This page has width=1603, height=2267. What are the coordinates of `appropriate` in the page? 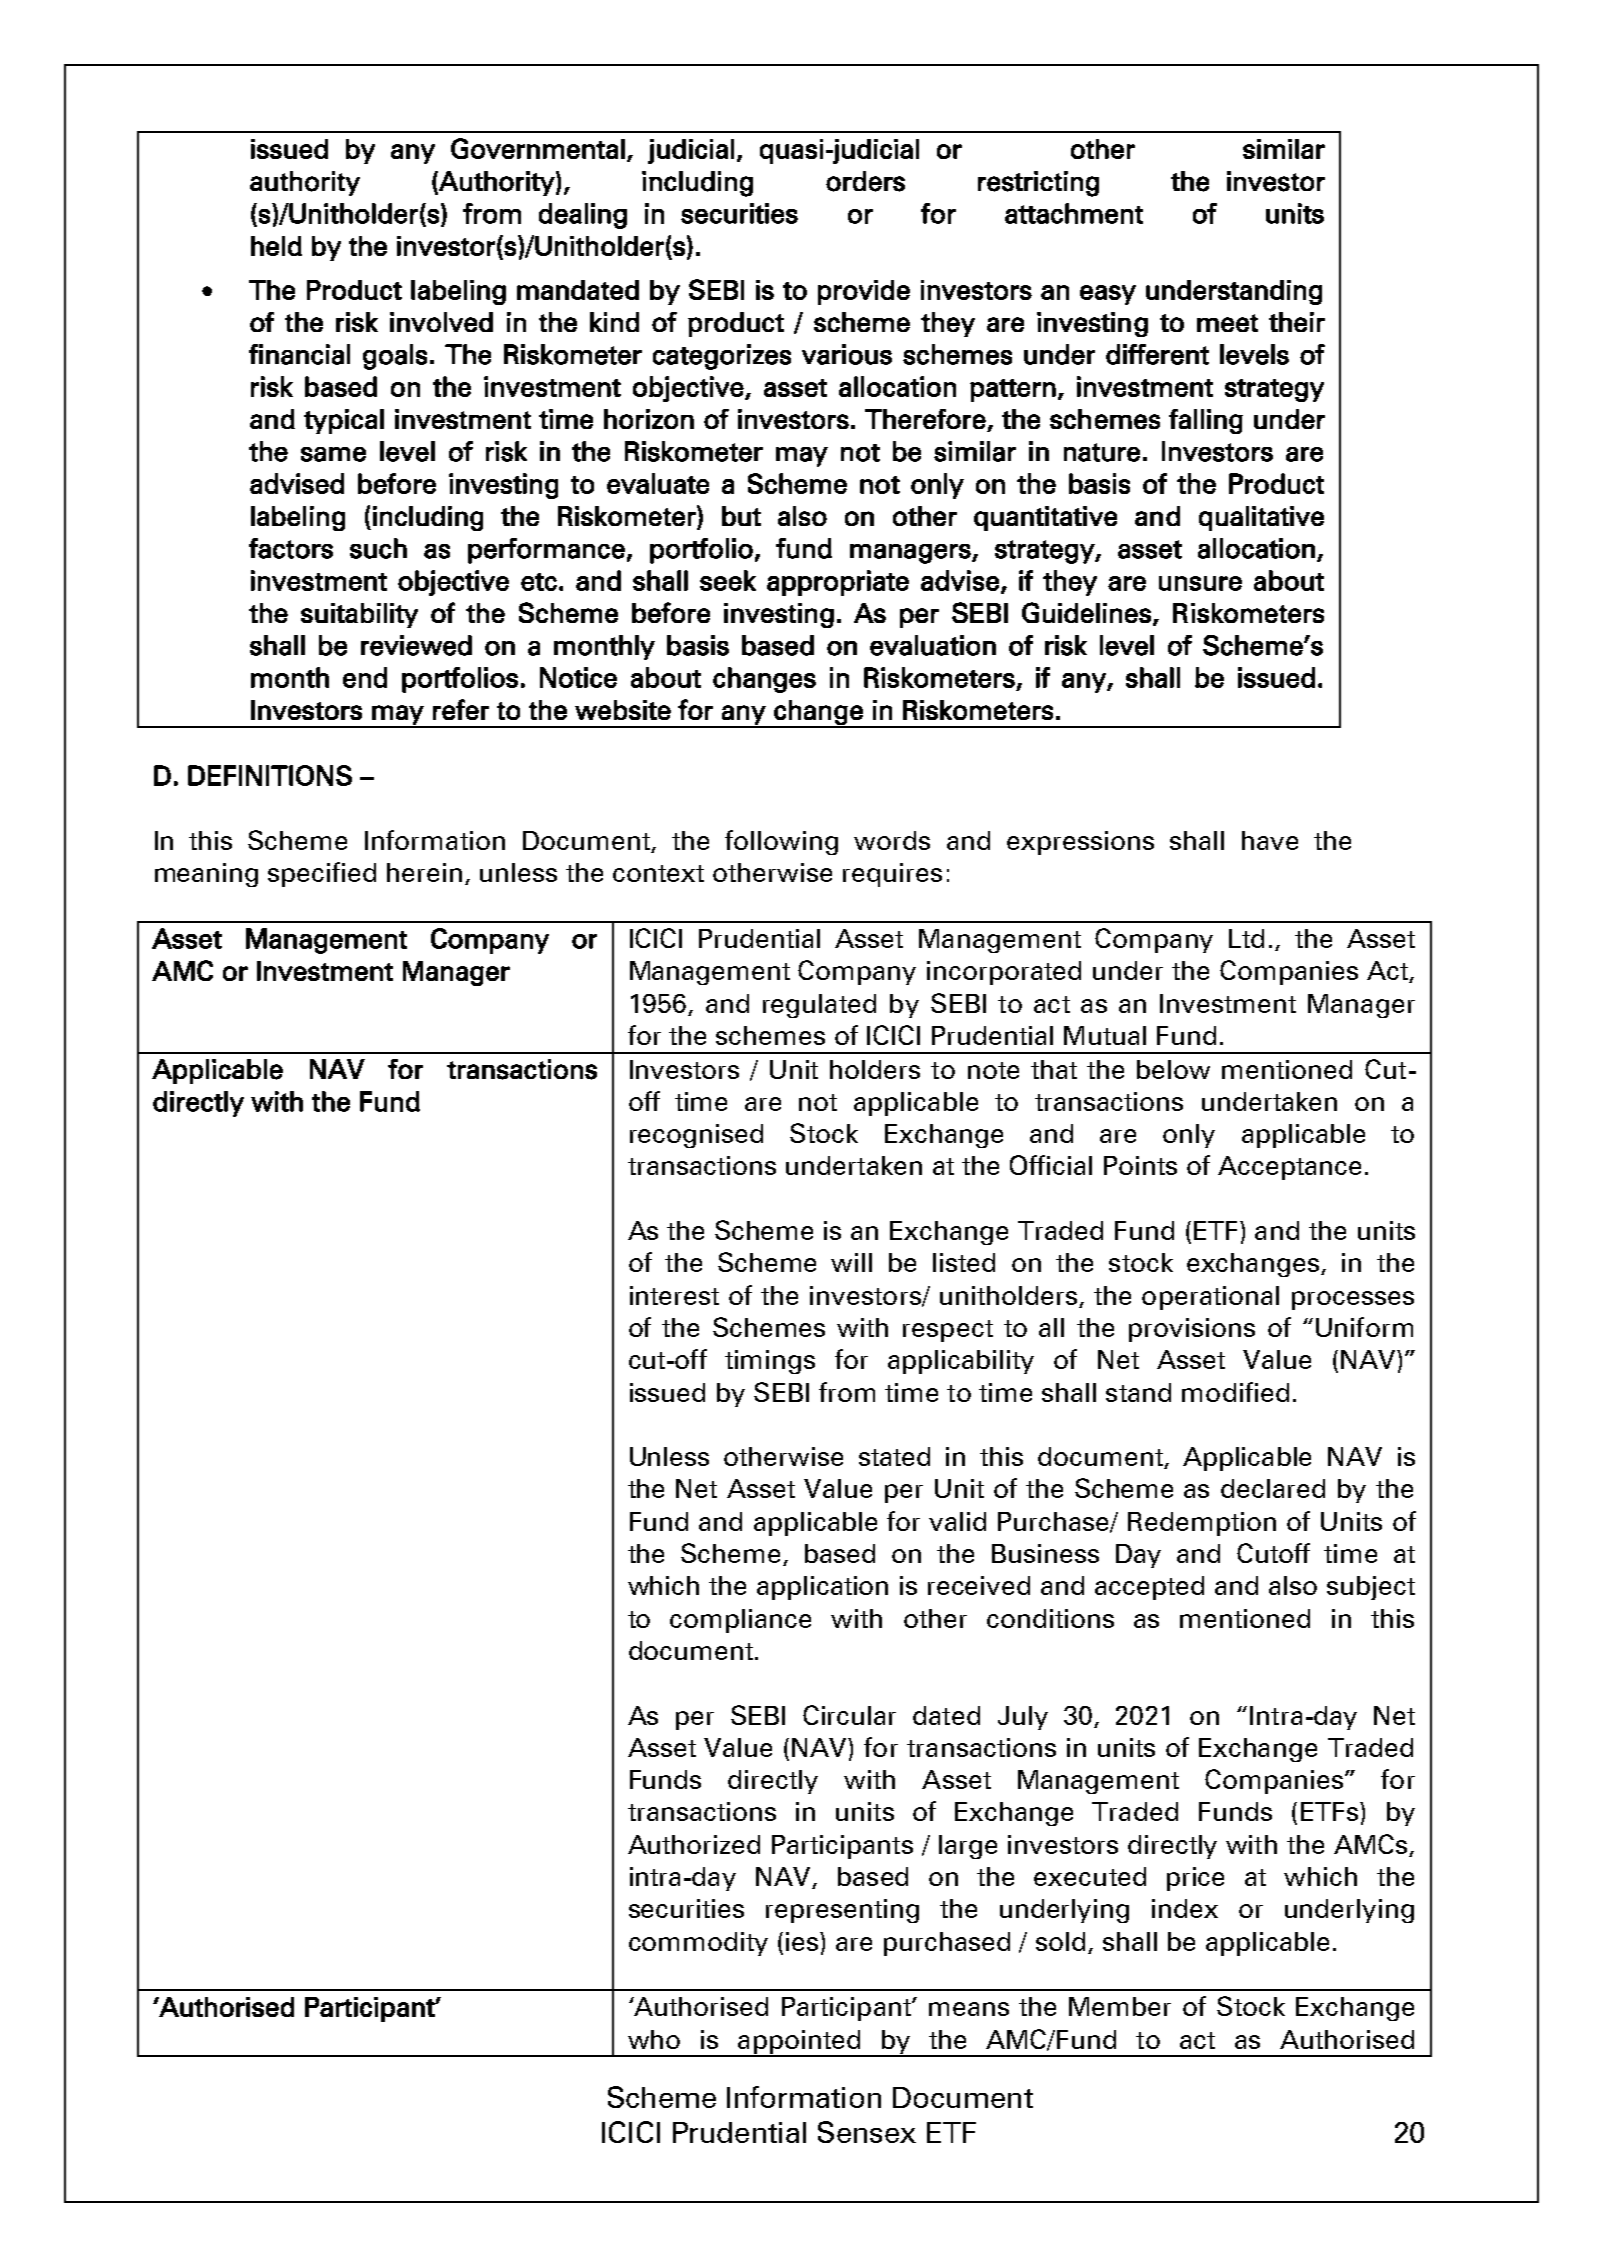 It's located at (838, 583).
